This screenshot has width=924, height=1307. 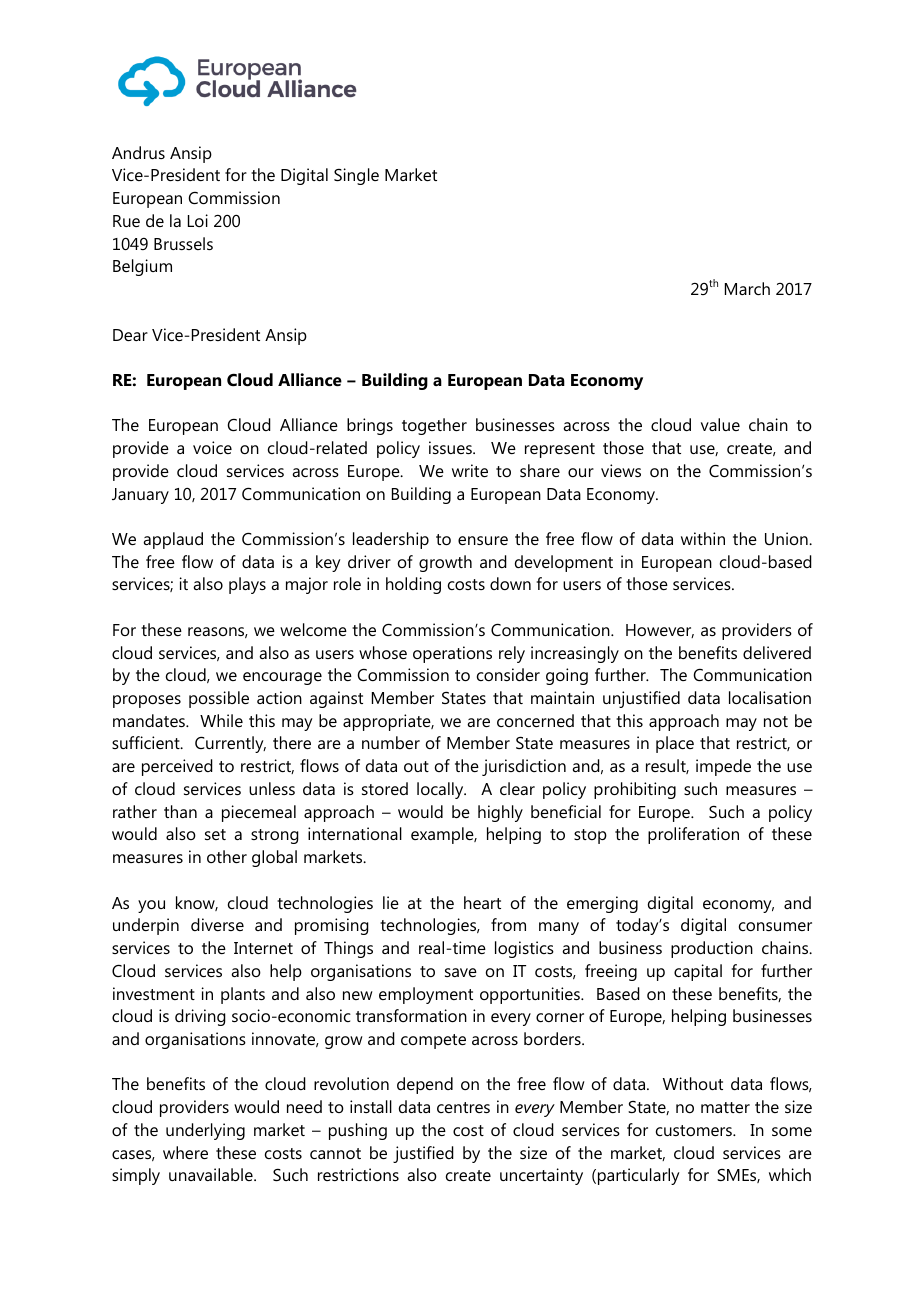 What do you see at coordinates (500, 813) in the screenshot?
I see `highly` at bounding box center [500, 813].
